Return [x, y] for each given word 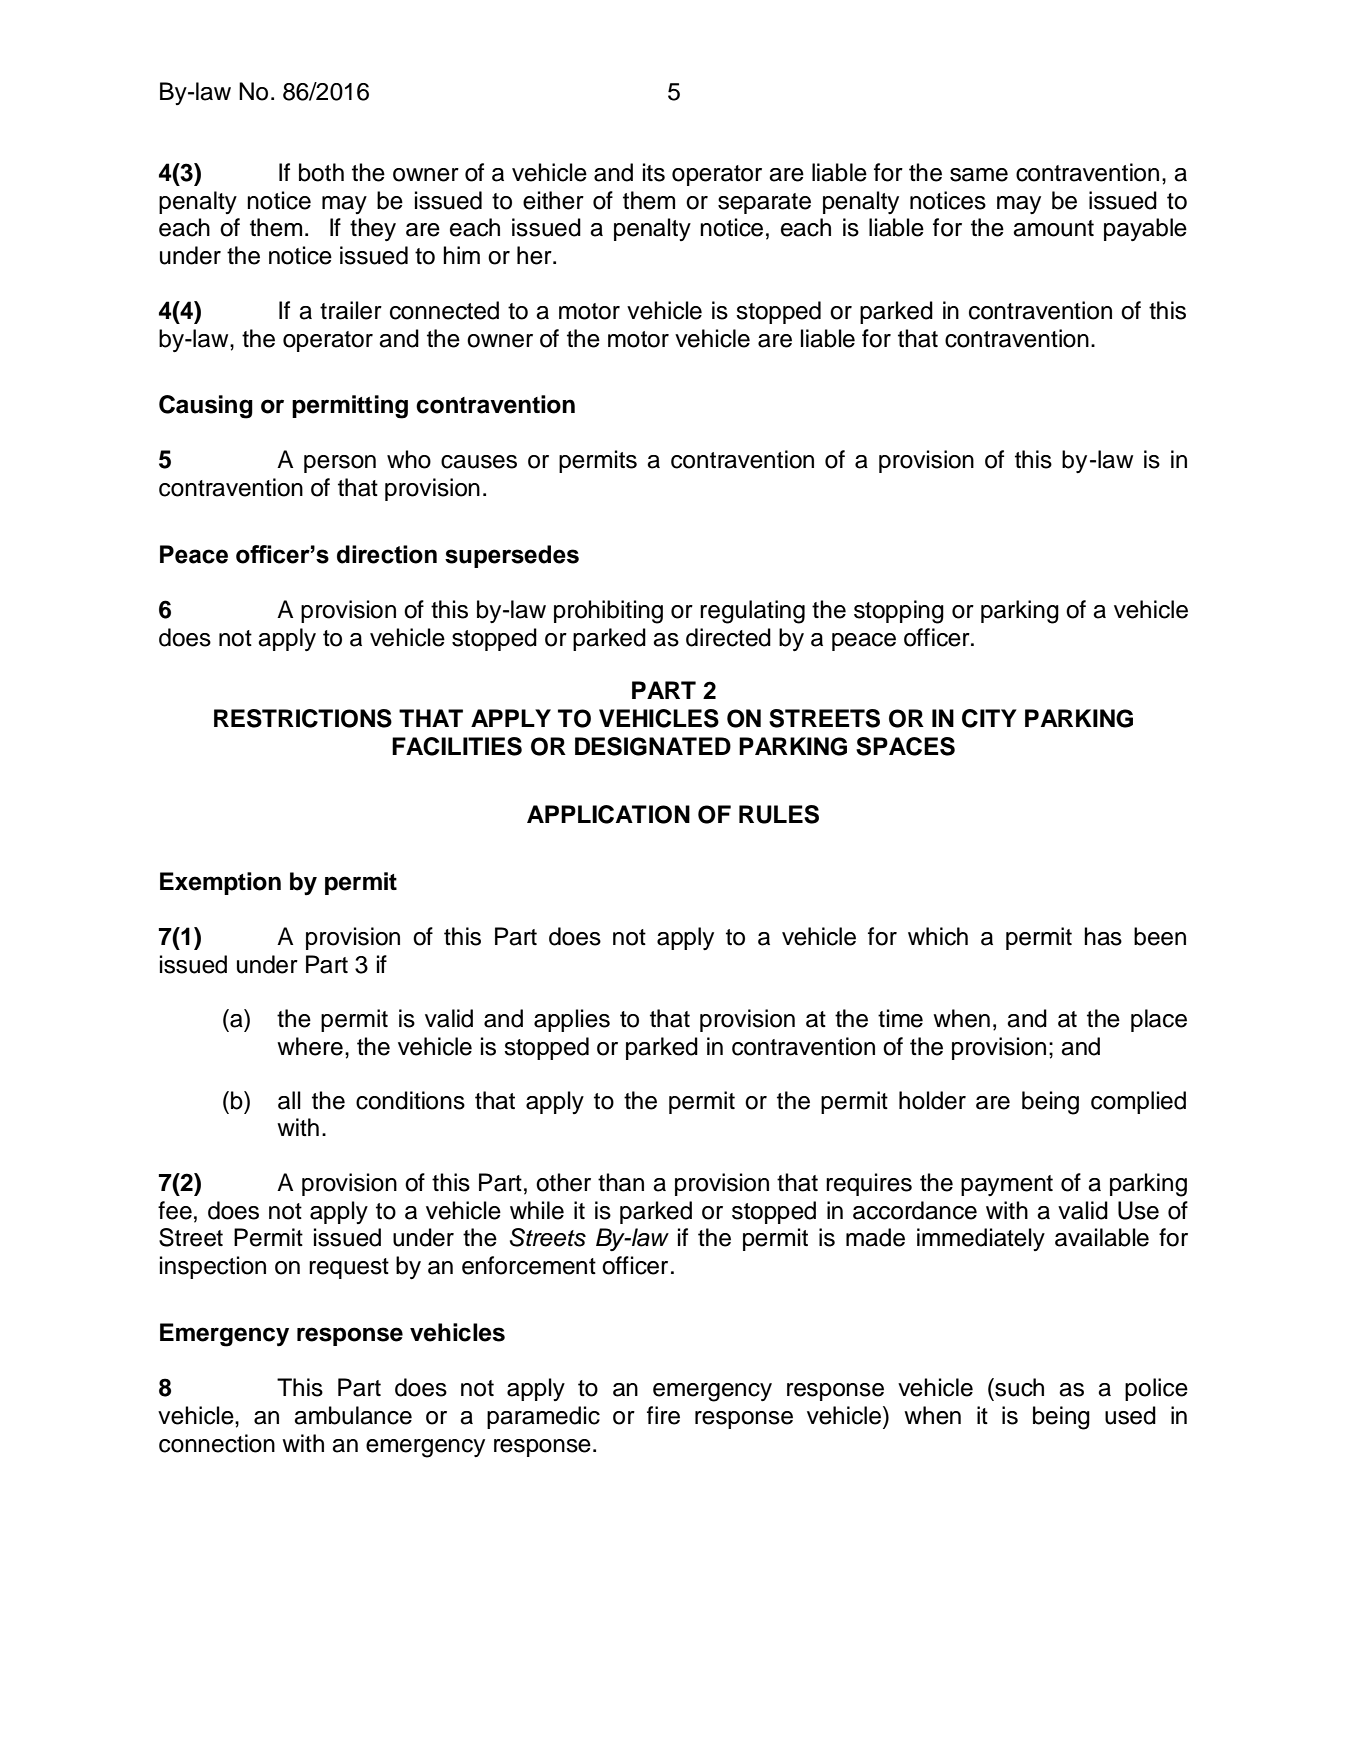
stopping [899, 612]
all [289, 1100]
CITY [989, 718]
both [321, 172]
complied [1138, 1102]
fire [663, 1415]
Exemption [220, 883]
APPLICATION [608, 814]
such [1018, 1387]
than [621, 1182]
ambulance [353, 1415]
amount [1053, 228]
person [340, 464]
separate [764, 203]
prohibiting [608, 612]
